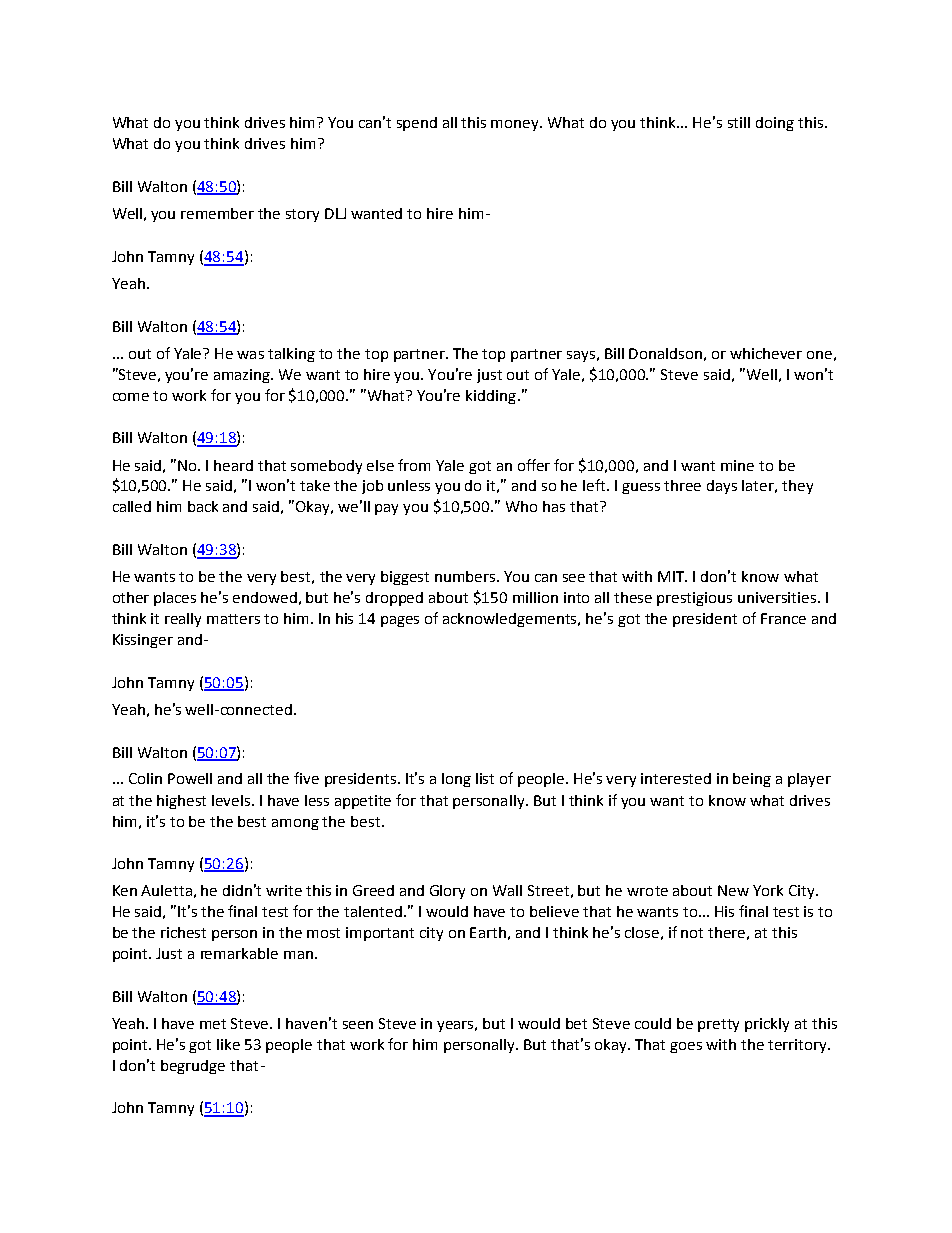  Describe the element at coordinates (175, 599) in the screenshot. I see `places` at that location.
